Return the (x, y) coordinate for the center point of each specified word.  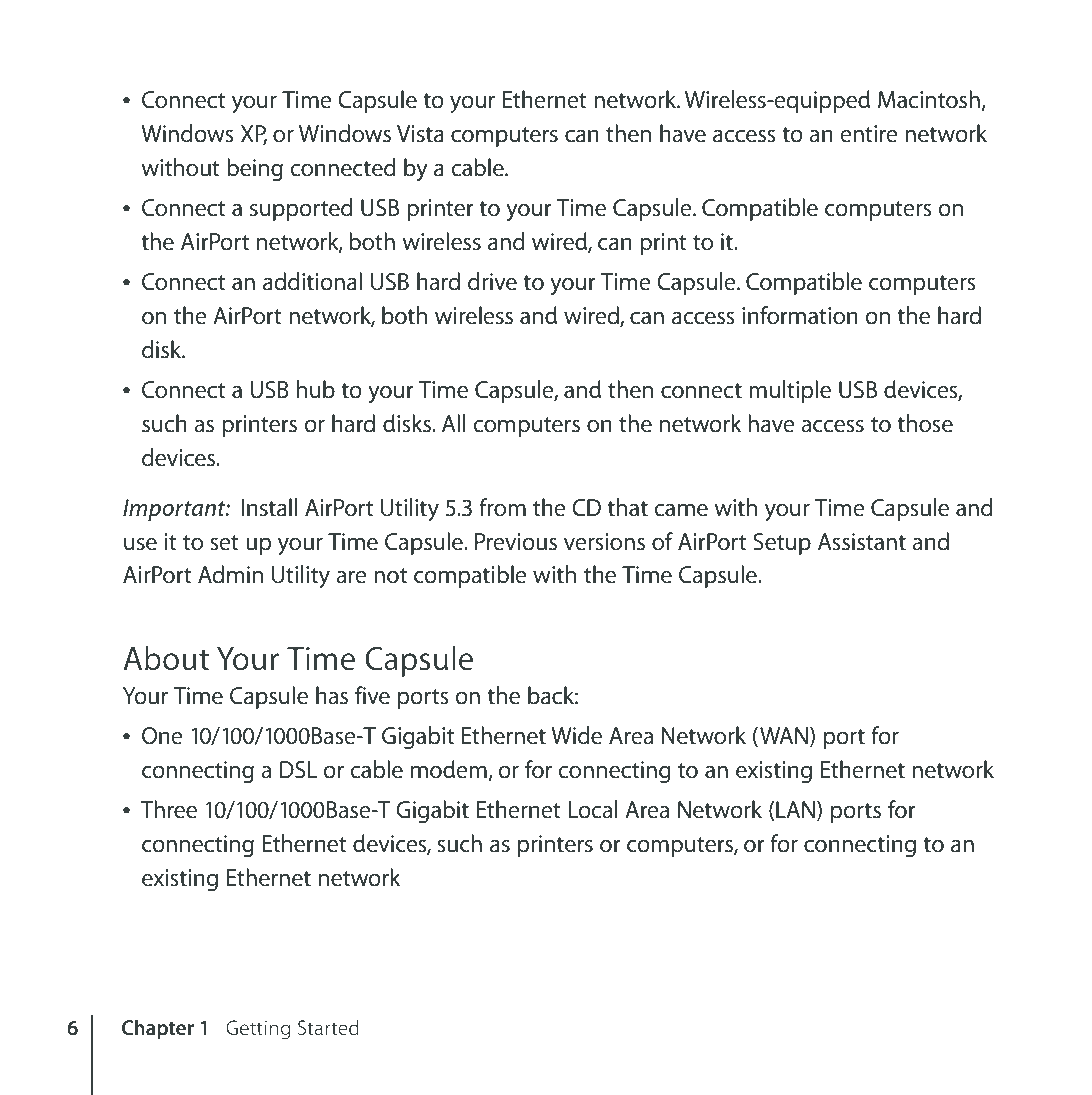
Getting (258, 1030)
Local (592, 809)
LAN (795, 809)
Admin (230, 574)
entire (869, 134)
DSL (298, 770)
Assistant (862, 542)
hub (316, 389)
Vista (420, 134)
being (255, 169)
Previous (516, 542)
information (800, 315)
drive (492, 281)
